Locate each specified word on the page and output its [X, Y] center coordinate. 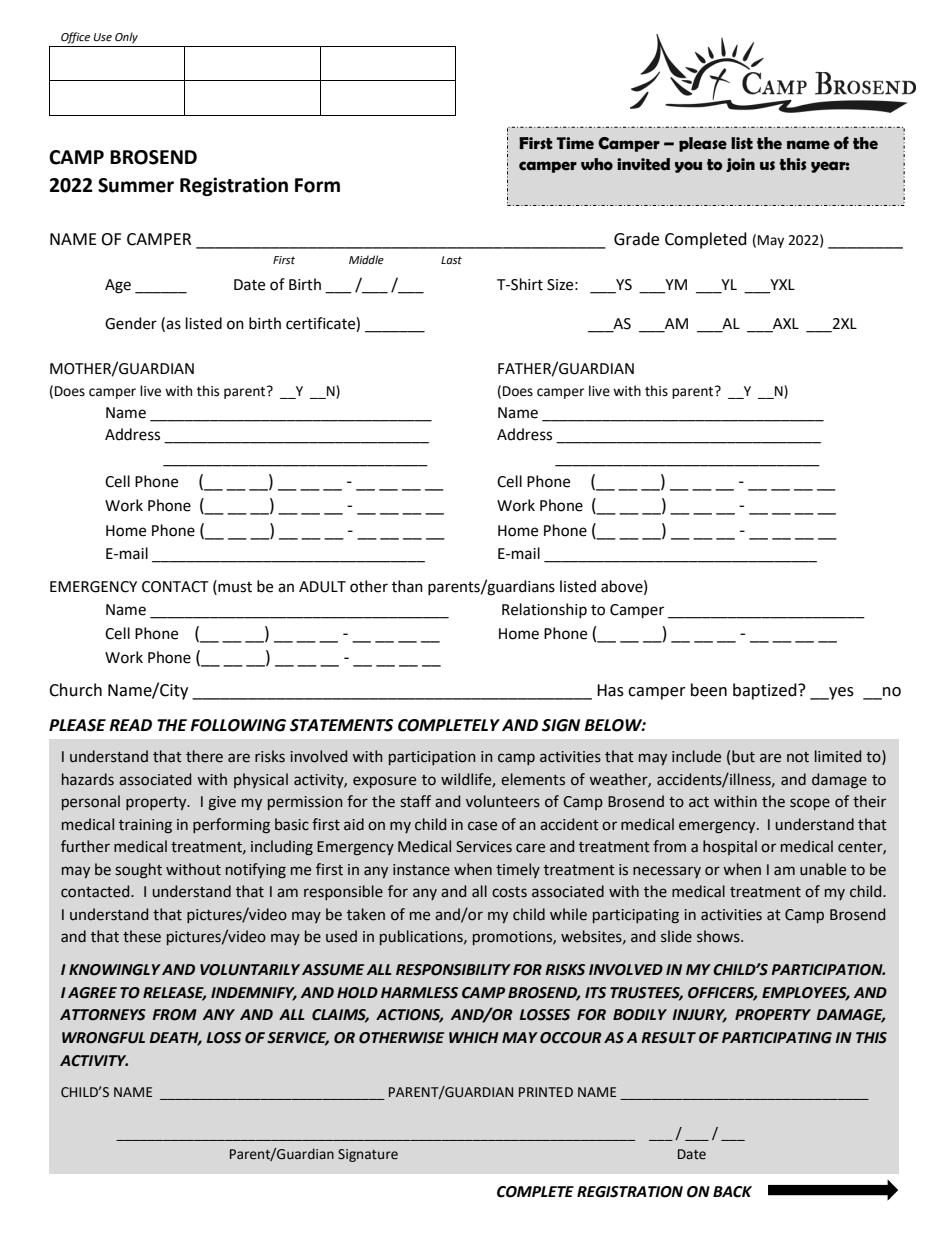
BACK [732, 1192]
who [597, 164]
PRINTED [546, 1092]
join [740, 165]
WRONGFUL [103, 1038]
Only [126, 38]
